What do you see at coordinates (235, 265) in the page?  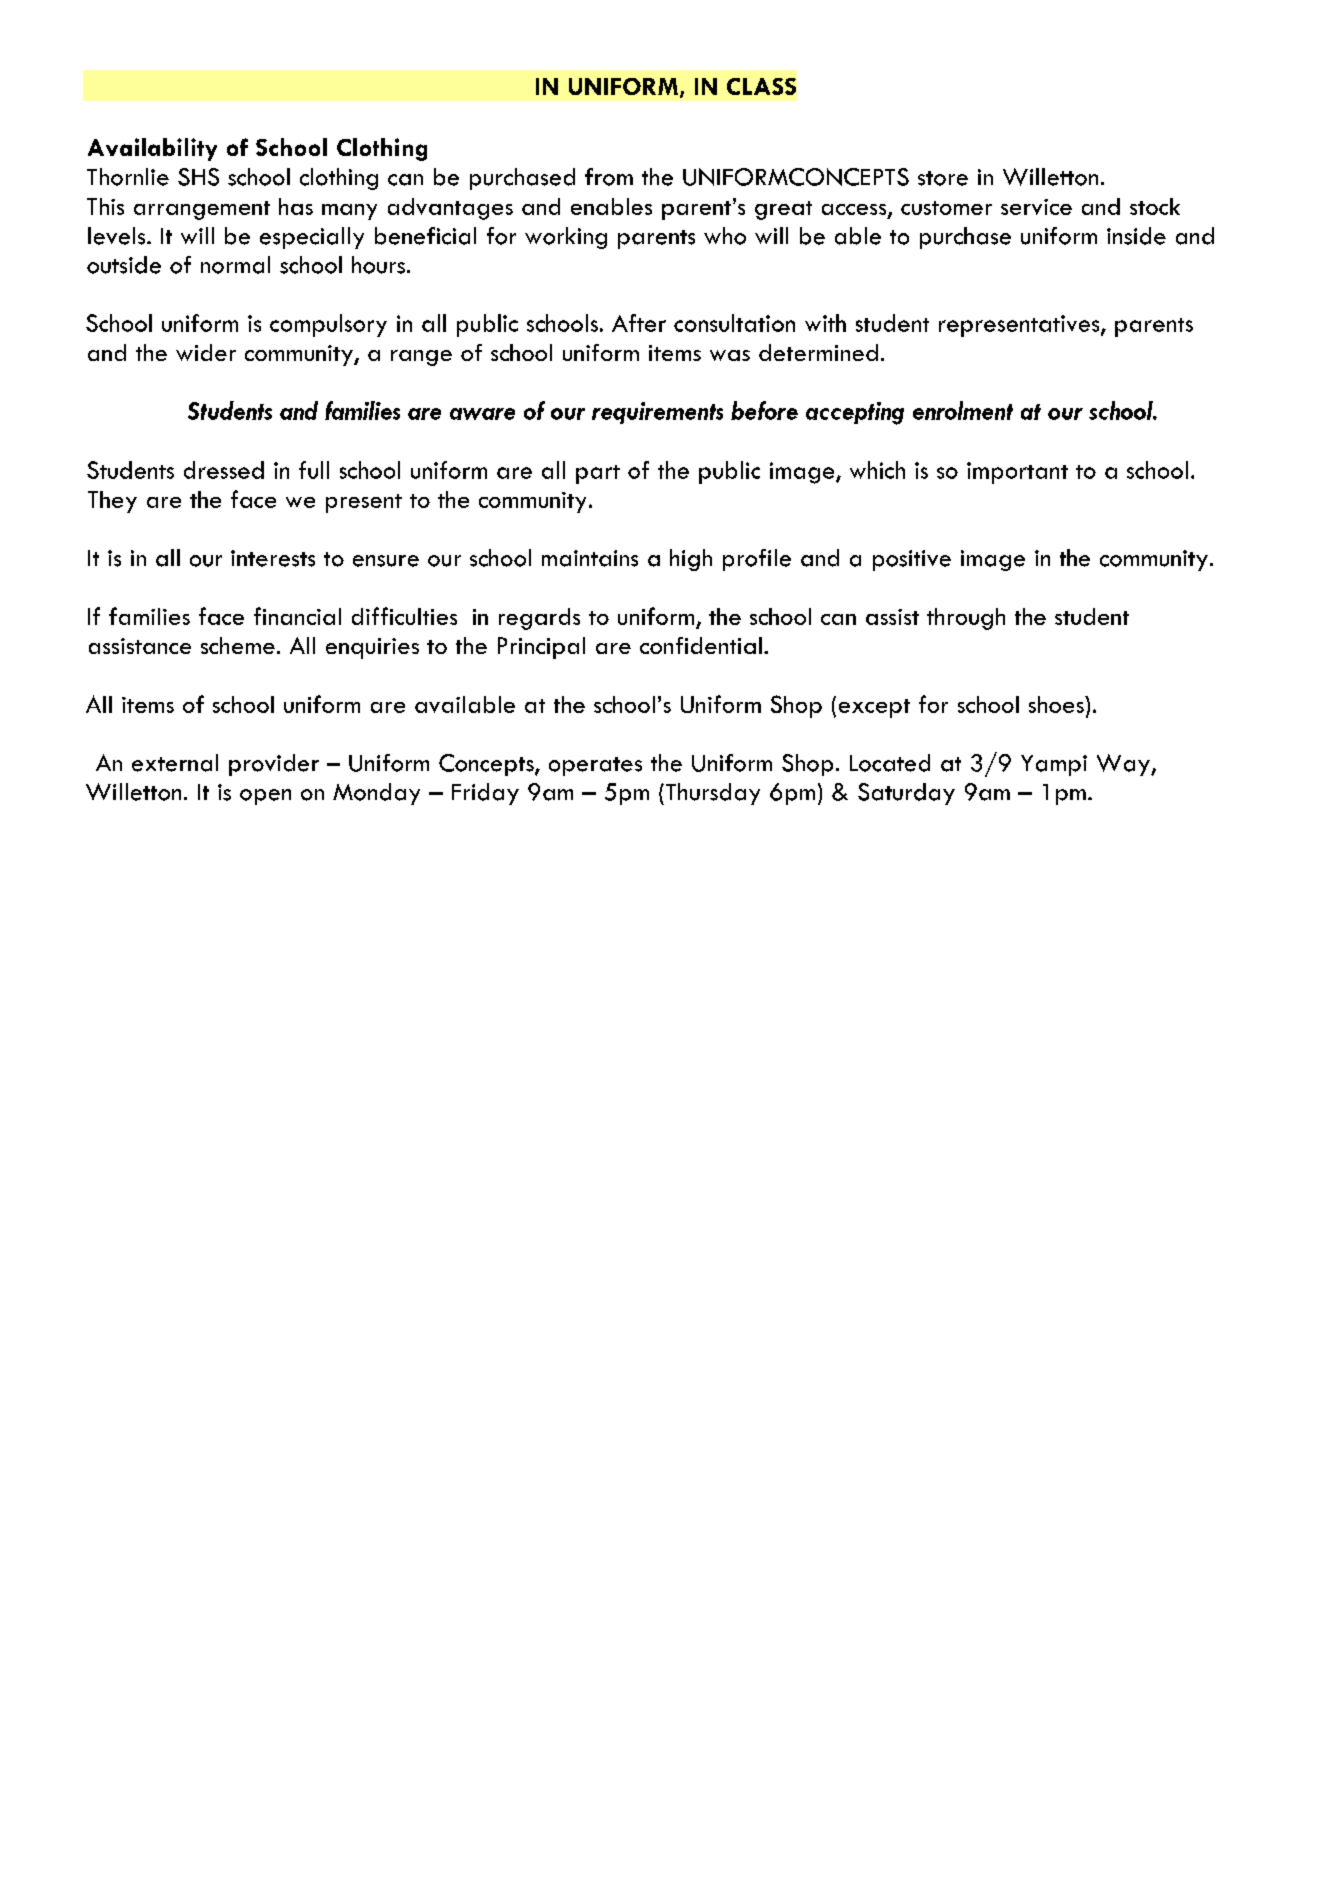 I see `normal` at bounding box center [235, 265].
